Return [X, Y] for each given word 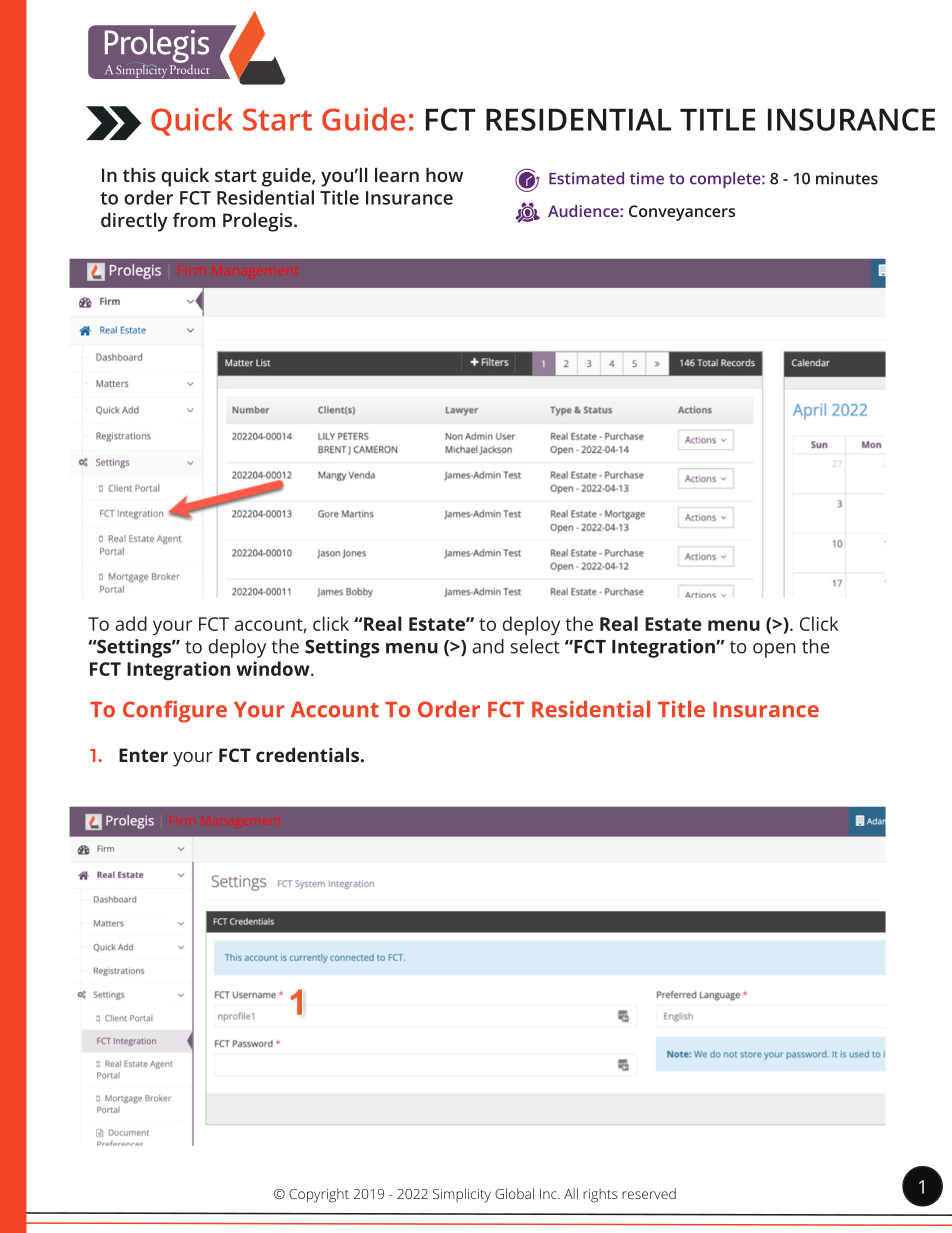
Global [514, 1193]
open [774, 650]
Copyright [319, 1195]
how [444, 175]
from [194, 219]
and [488, 646]
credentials [309, 755]
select [535, 646]
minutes [847, 178]
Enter [143, 755]
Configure [175, 711]
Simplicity [462, 1195]
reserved [649, 1193]
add [131, 623]
